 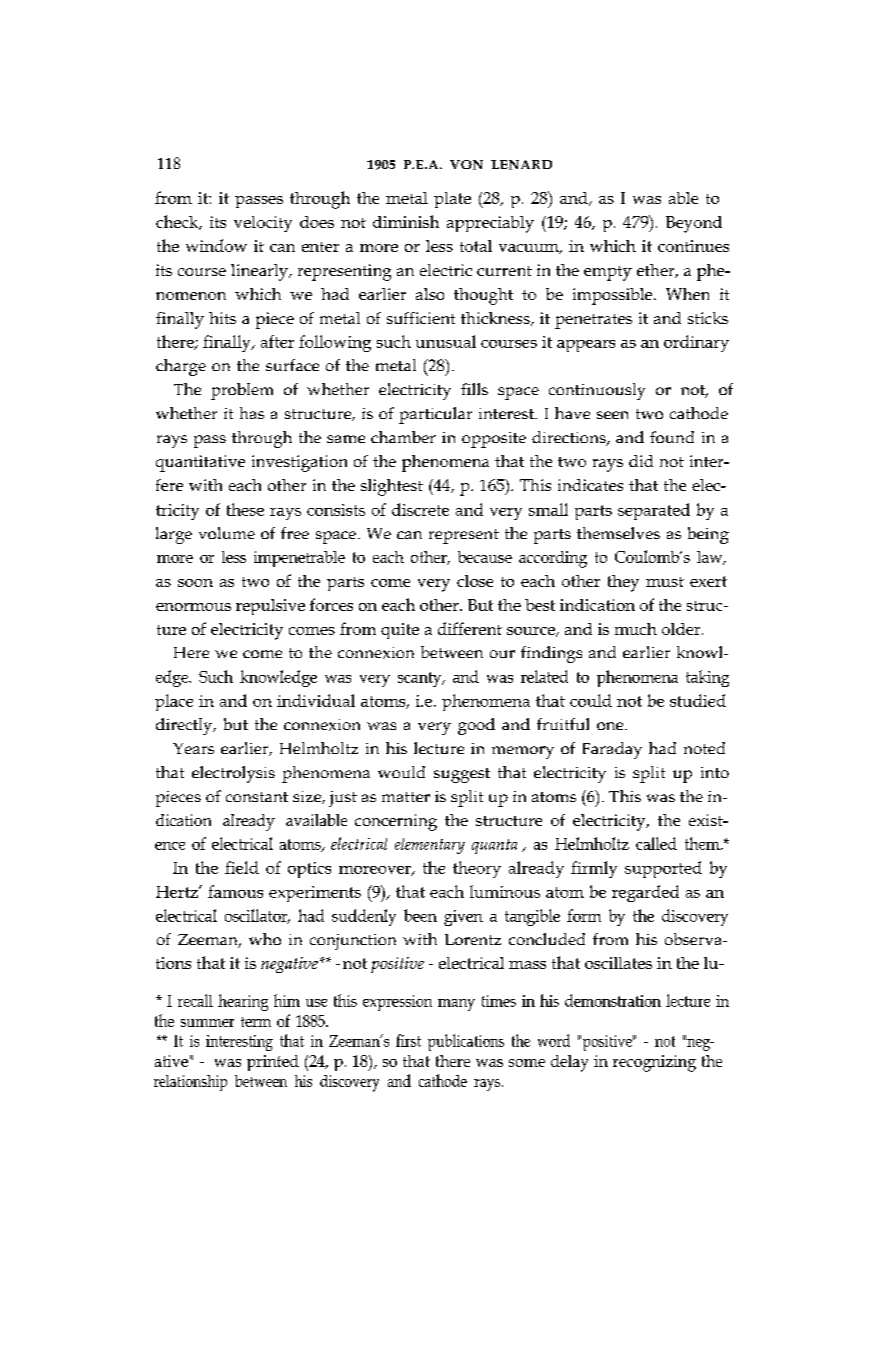 What do you see at coordinates (408, 1040) in the screenshot?
I see `first` at bounding box center [408, 1040].
